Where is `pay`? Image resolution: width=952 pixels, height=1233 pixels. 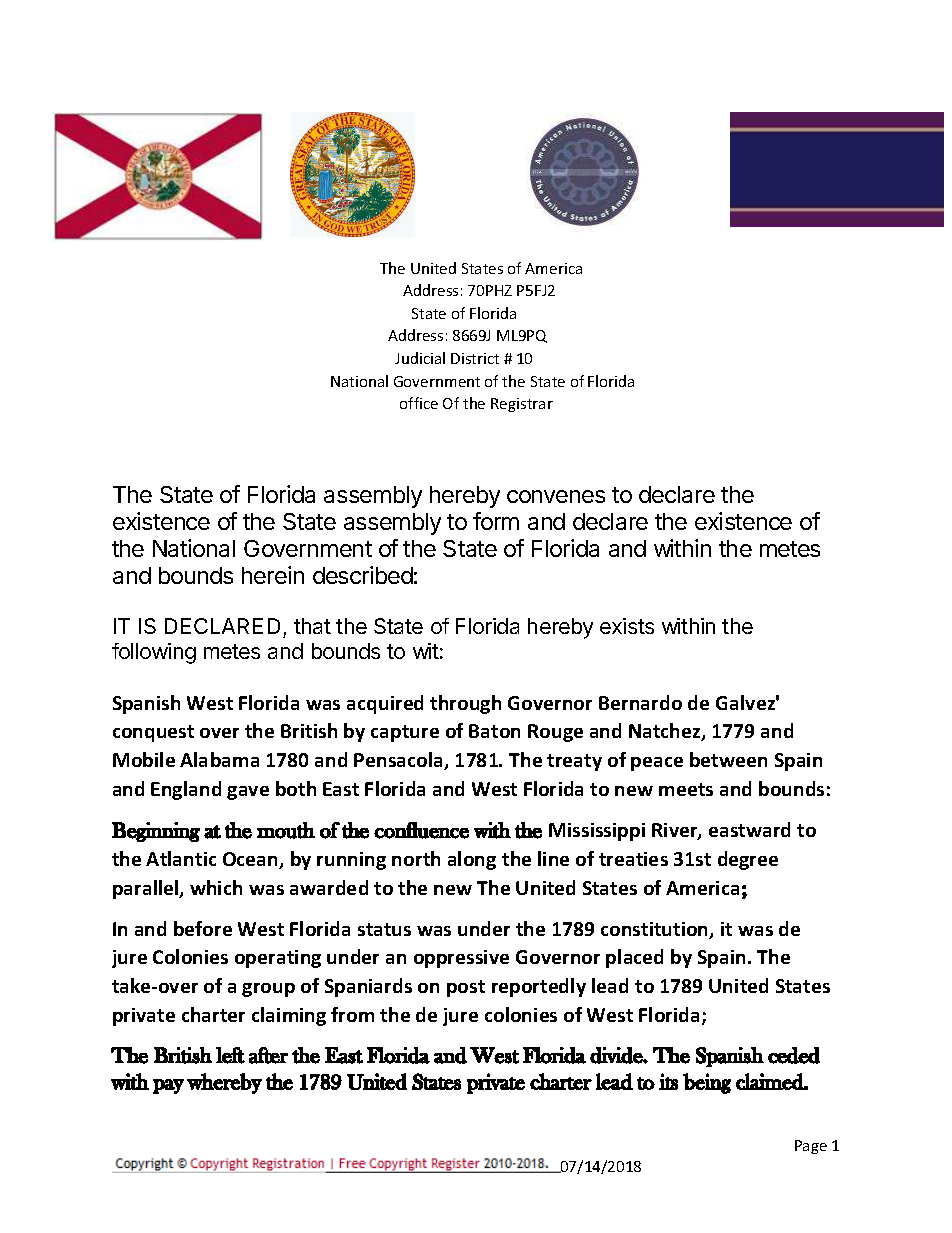 pay is located at coordinates (168, 1086).
